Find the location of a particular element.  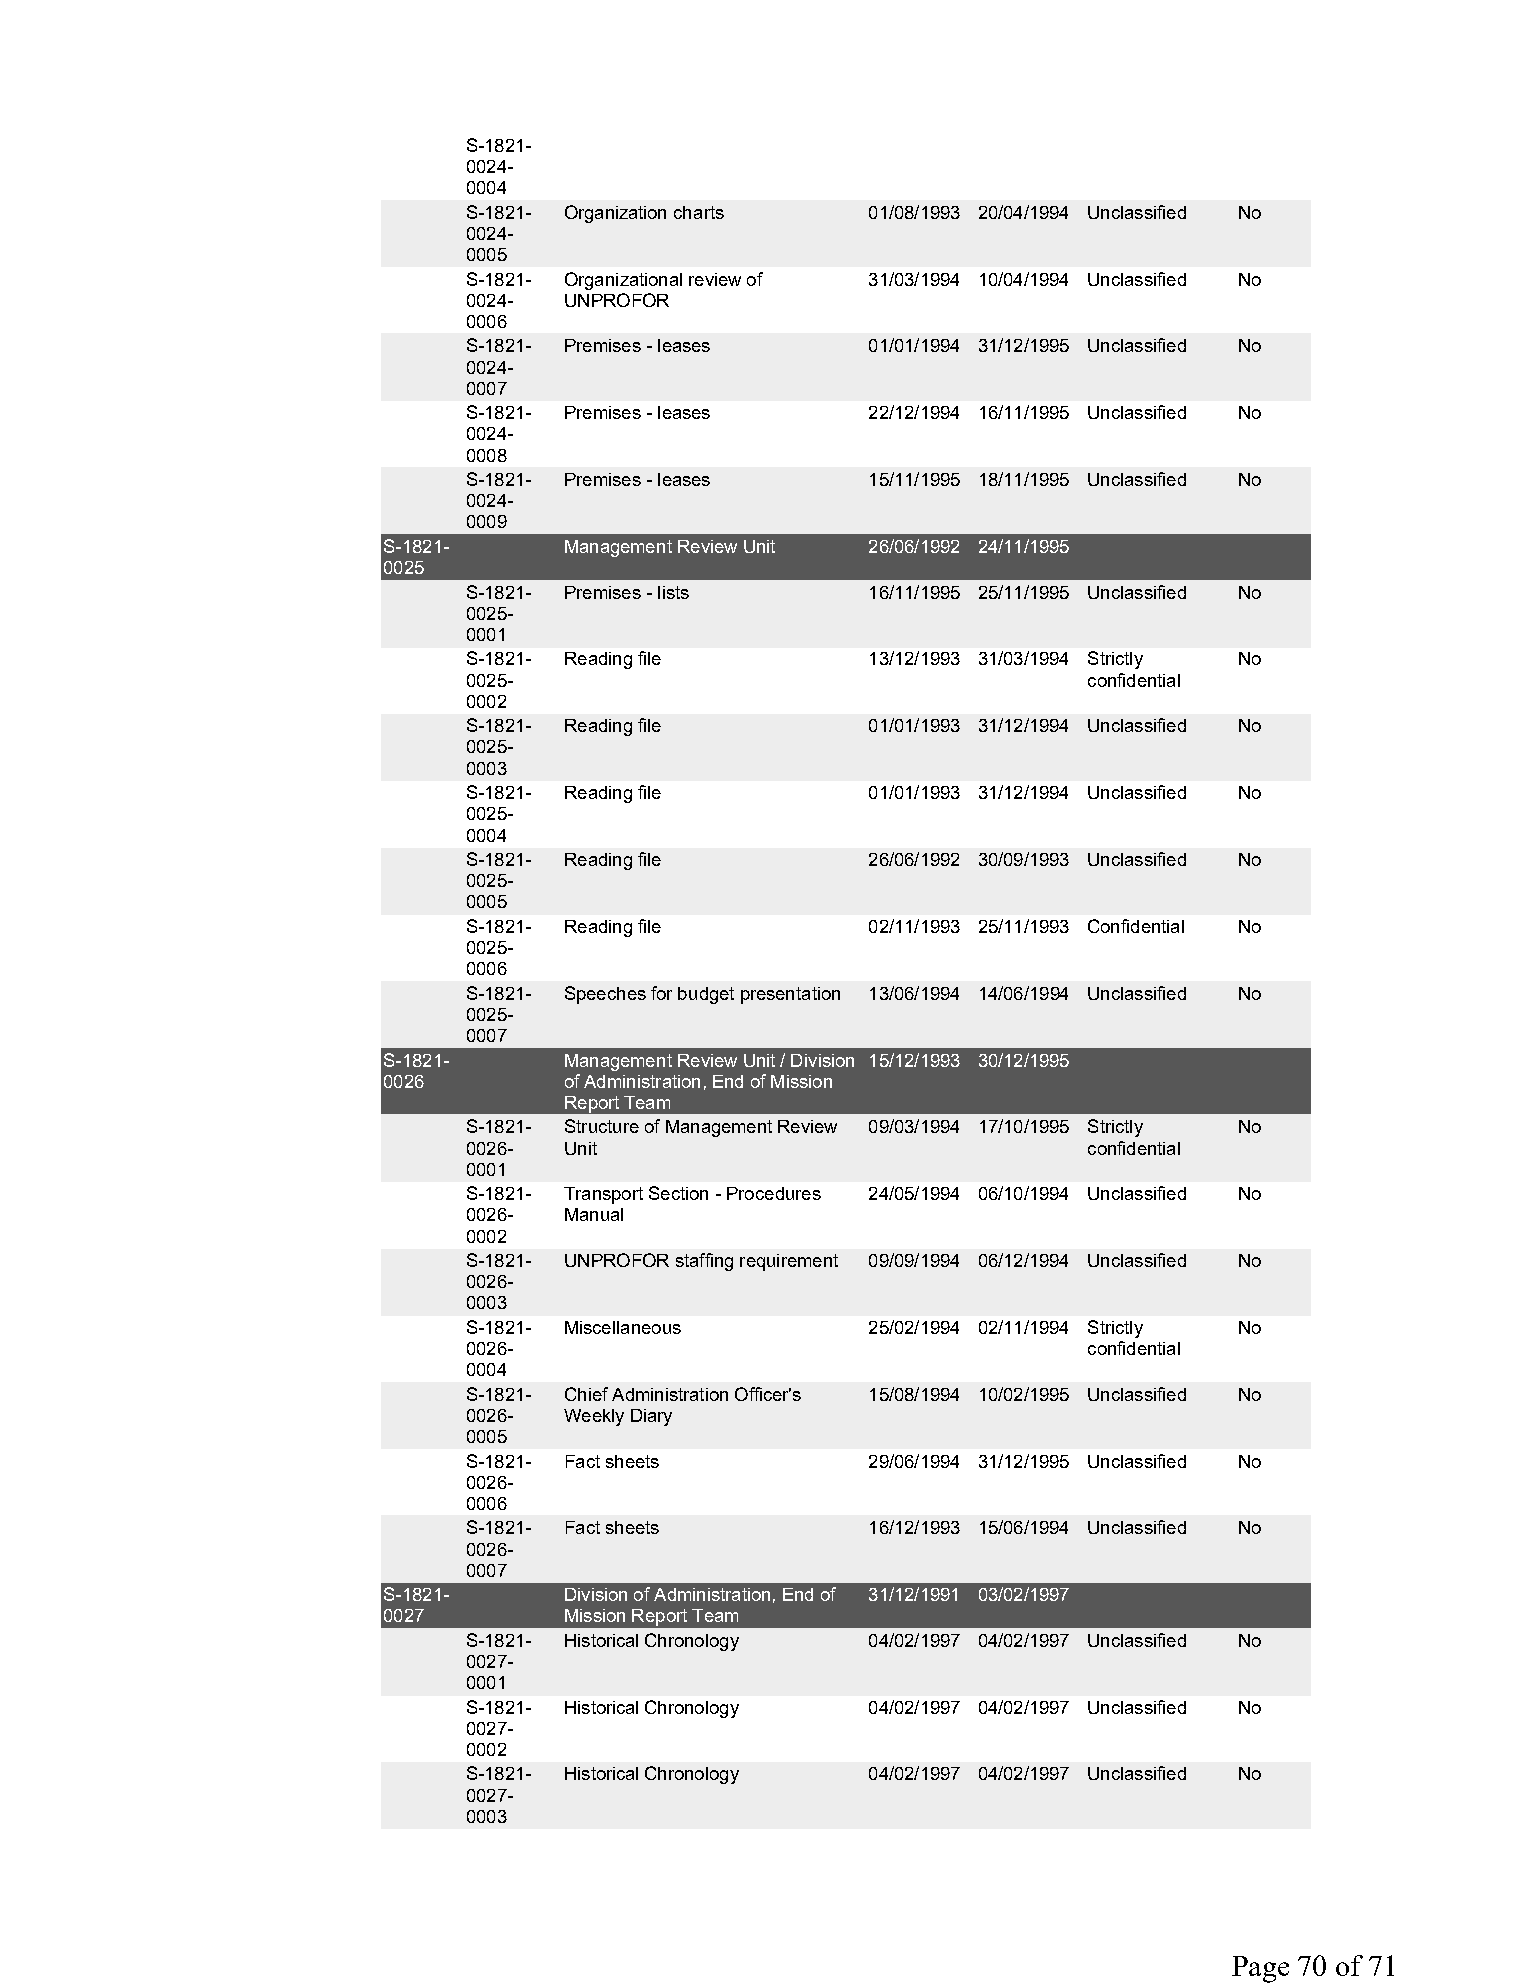

requirement is located at coordinates (789, 1262).
